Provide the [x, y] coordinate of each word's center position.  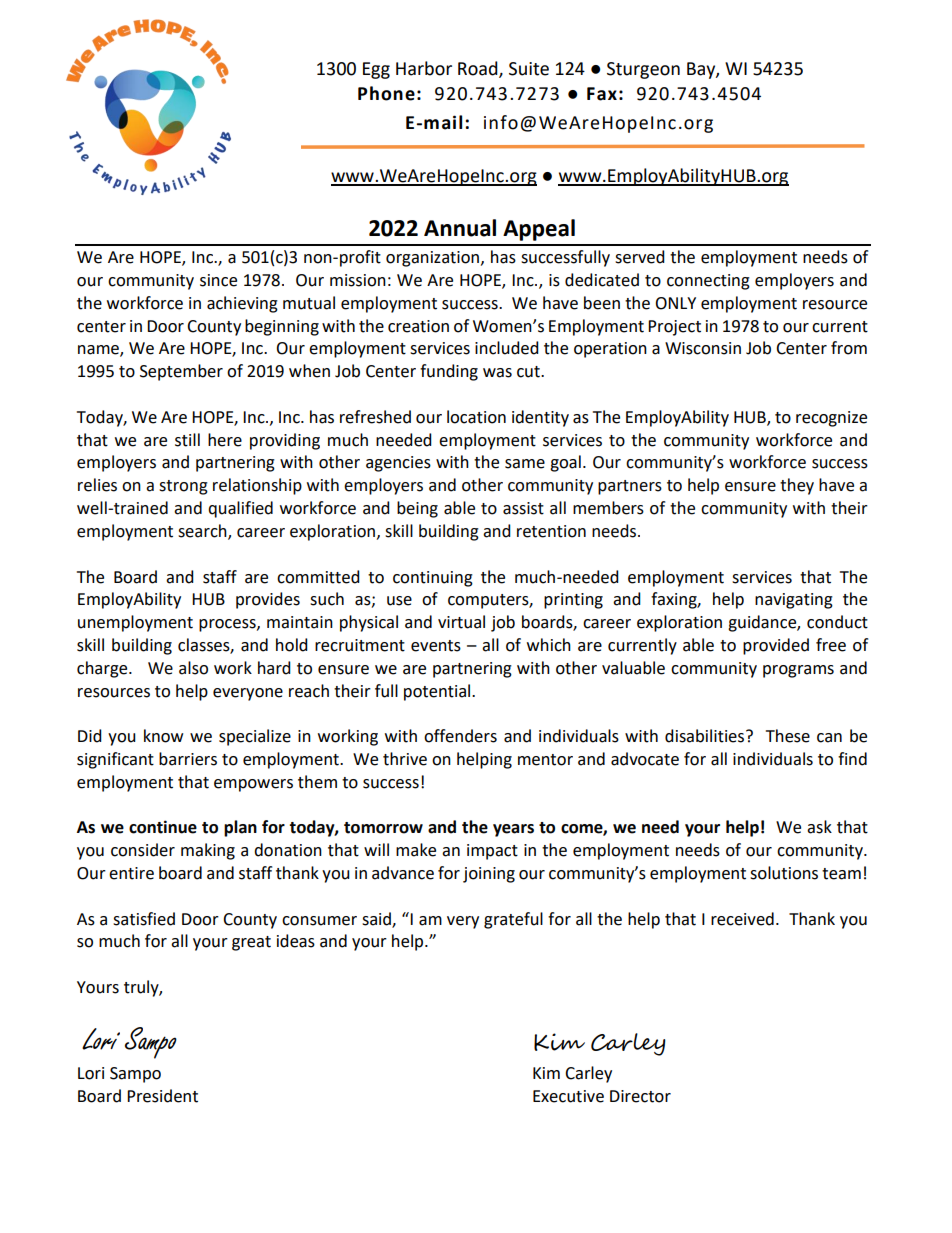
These [788, 736]
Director [640, 1096]
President [162, 1096]
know [163, 736]
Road [479, 69]
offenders [460, 736]
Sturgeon [643, 70]
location [476, 417]
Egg [376, 70]
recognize [831, 419]
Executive [568, 1096]
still [187, 440]
